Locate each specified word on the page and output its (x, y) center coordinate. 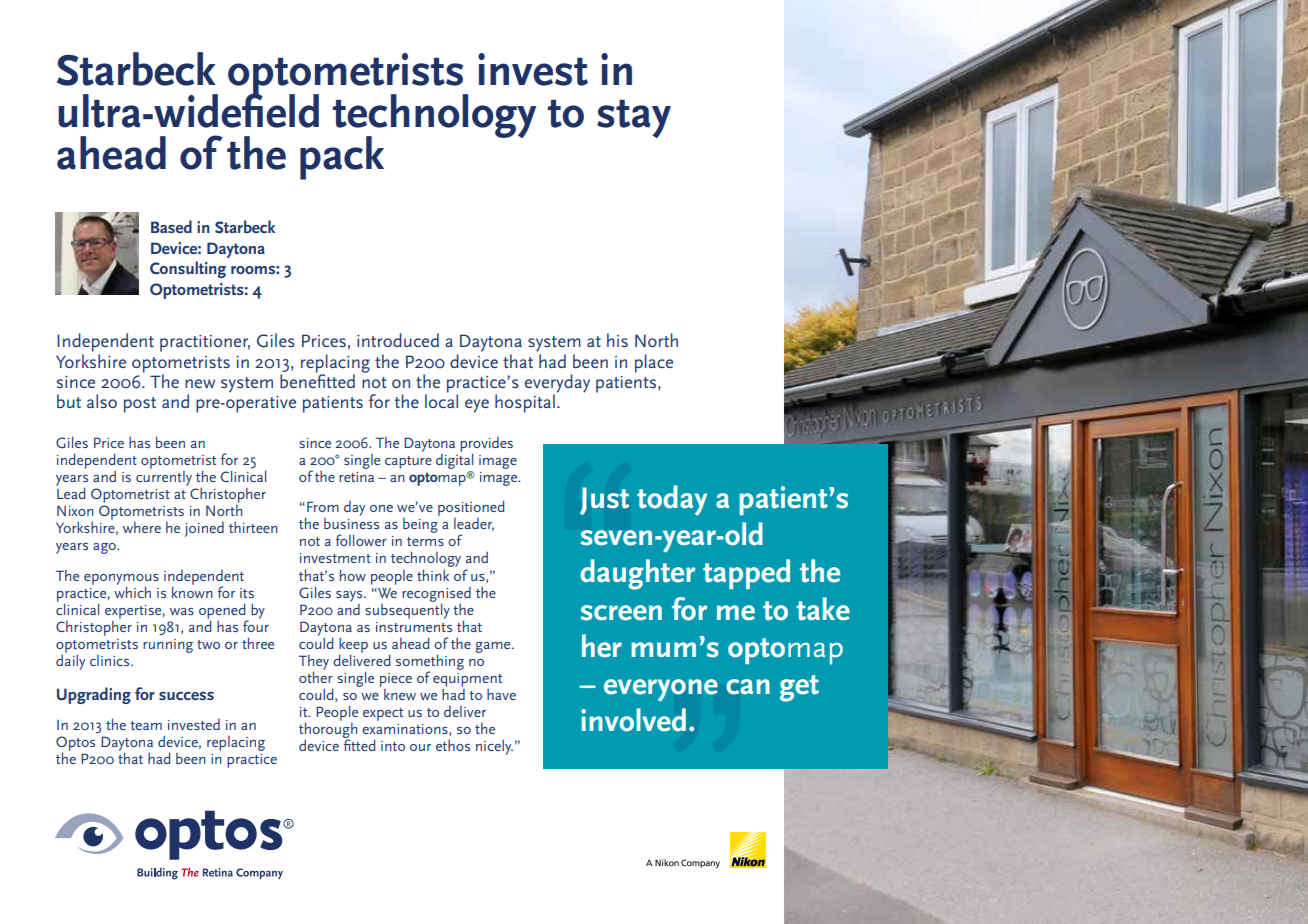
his (617, 340)
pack (342, 158)
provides (486, 445)
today (672, 500)
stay (634, 119)
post (140, 405)
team (146, 725)
